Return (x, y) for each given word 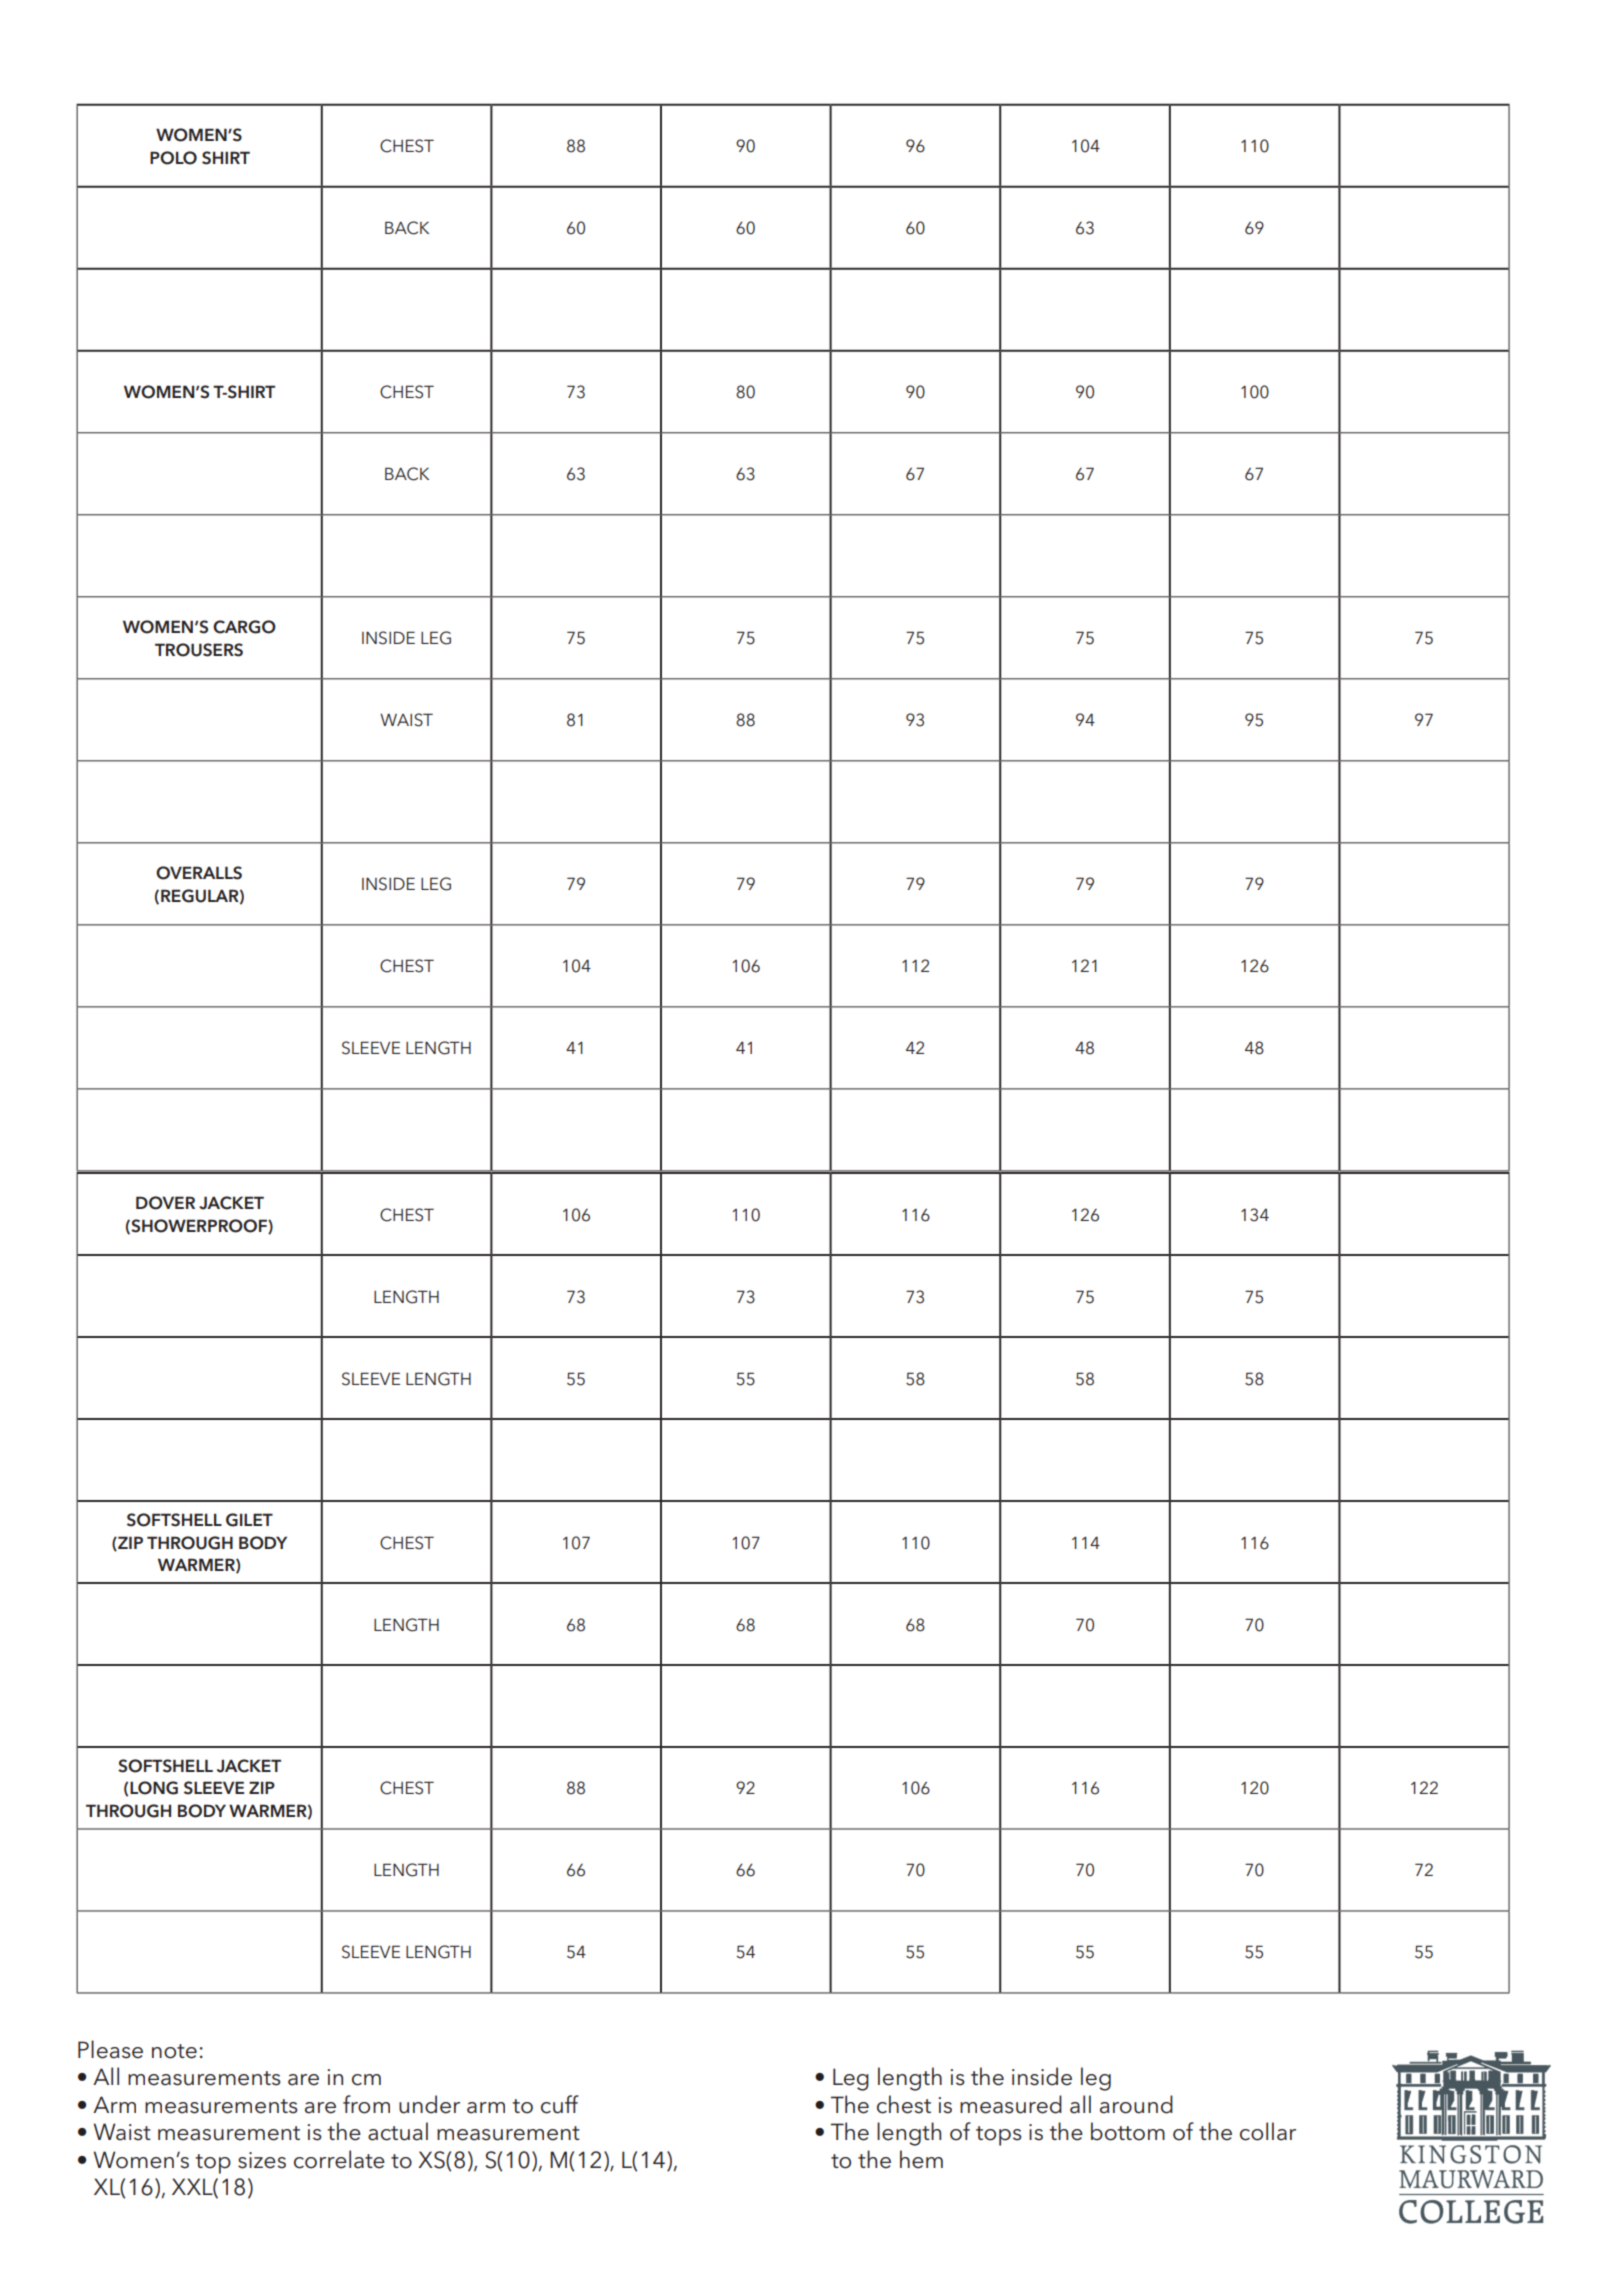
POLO (173, 158)
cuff (560, 2104)
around (1136, 2104)
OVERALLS (199, 873)
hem (921, 2159)
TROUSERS (199, 650)
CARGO (244, 627)
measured (1011, 2104)
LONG (154, 1788)
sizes (262, 2160)
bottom (1128, 2131)
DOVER (165, 1203)
